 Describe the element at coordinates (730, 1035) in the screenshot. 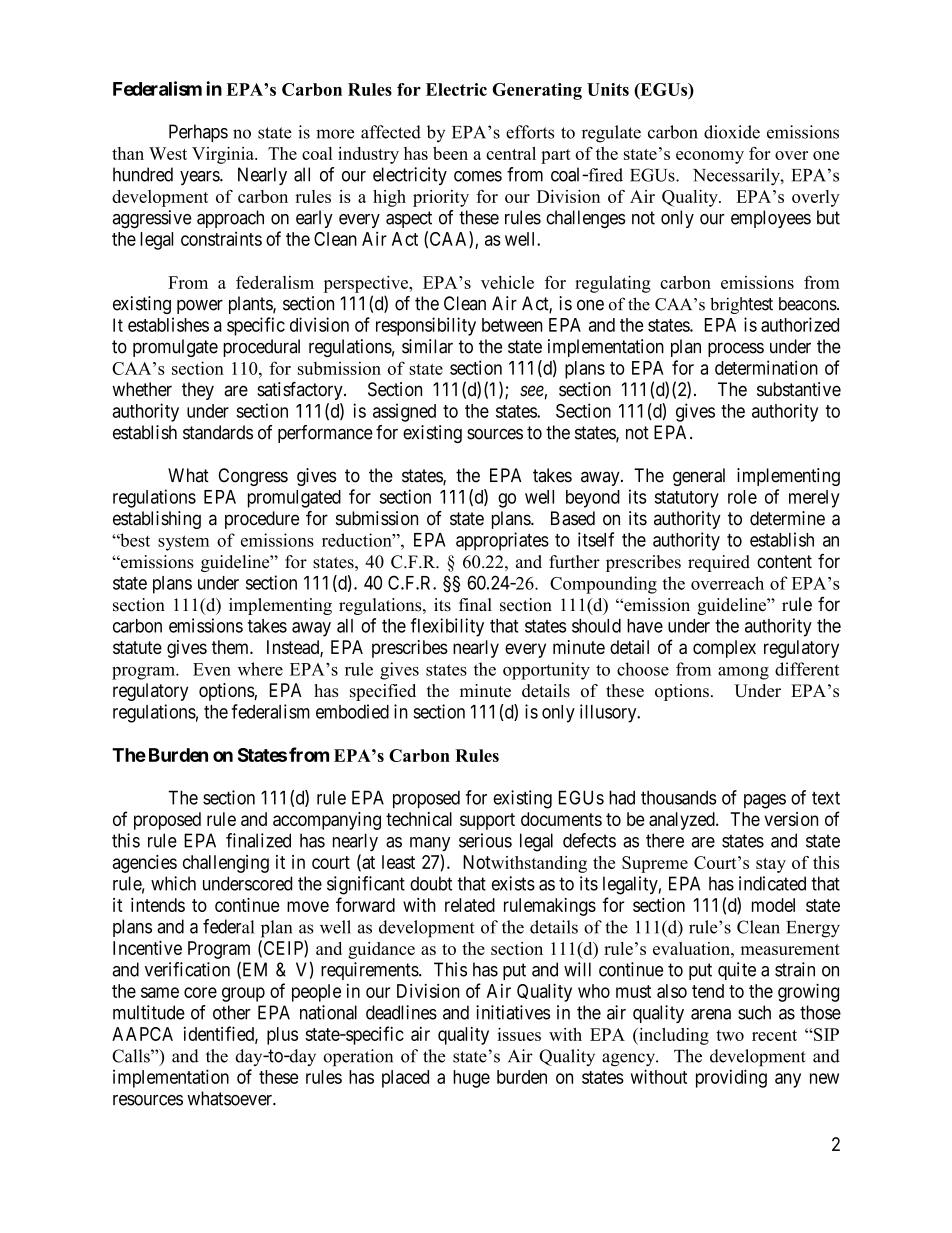

I see `two` at that location.
